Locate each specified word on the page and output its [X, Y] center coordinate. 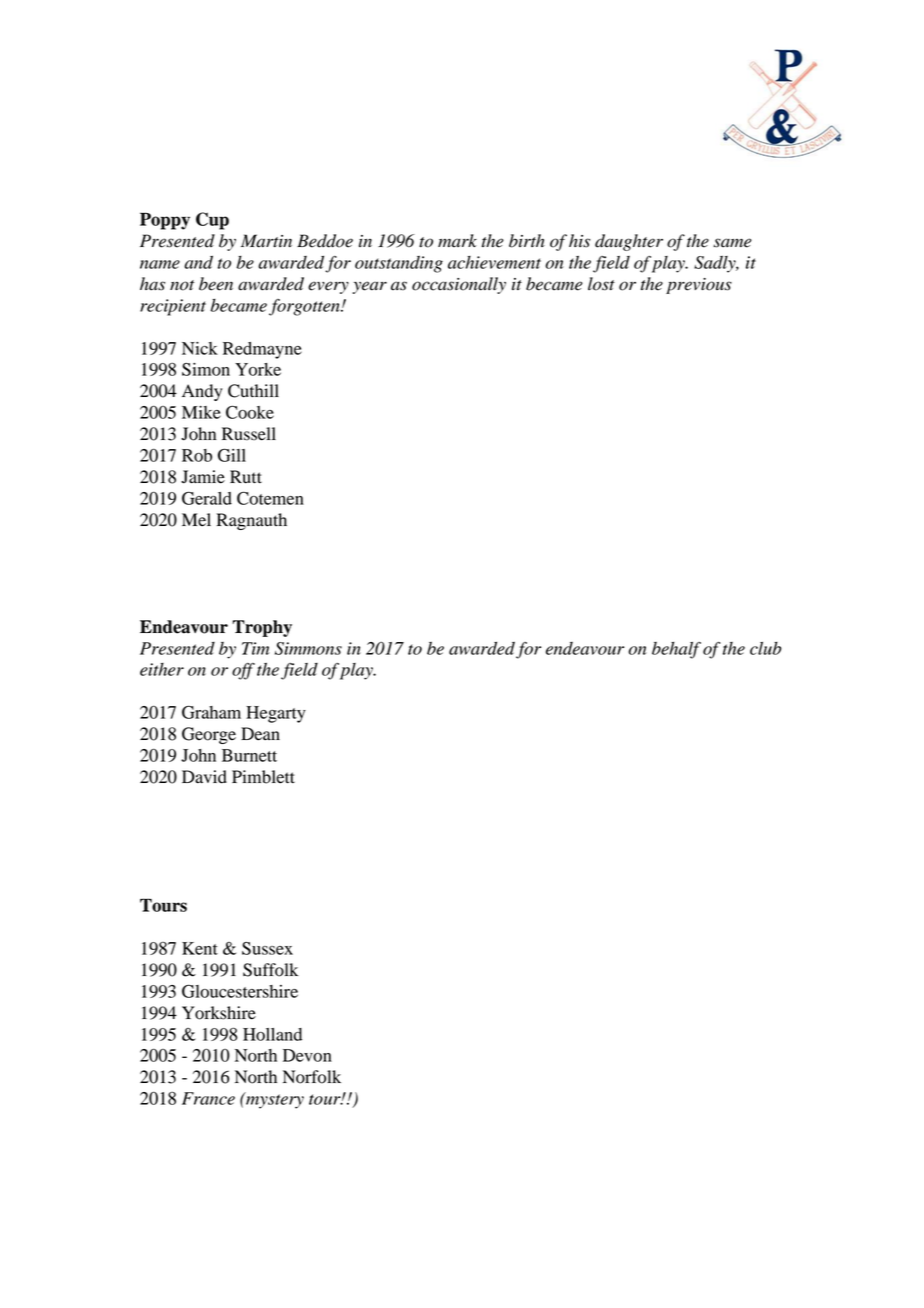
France [208, 1098]
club [765, 648]
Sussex [267, 948]
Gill [232, 455]
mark [457, 241]
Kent [200, 948]
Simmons [308, 648]
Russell [249, 434]
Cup [212, 221]
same [733, 243]
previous [699, 286]
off [243, 671]
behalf [676, 650]
